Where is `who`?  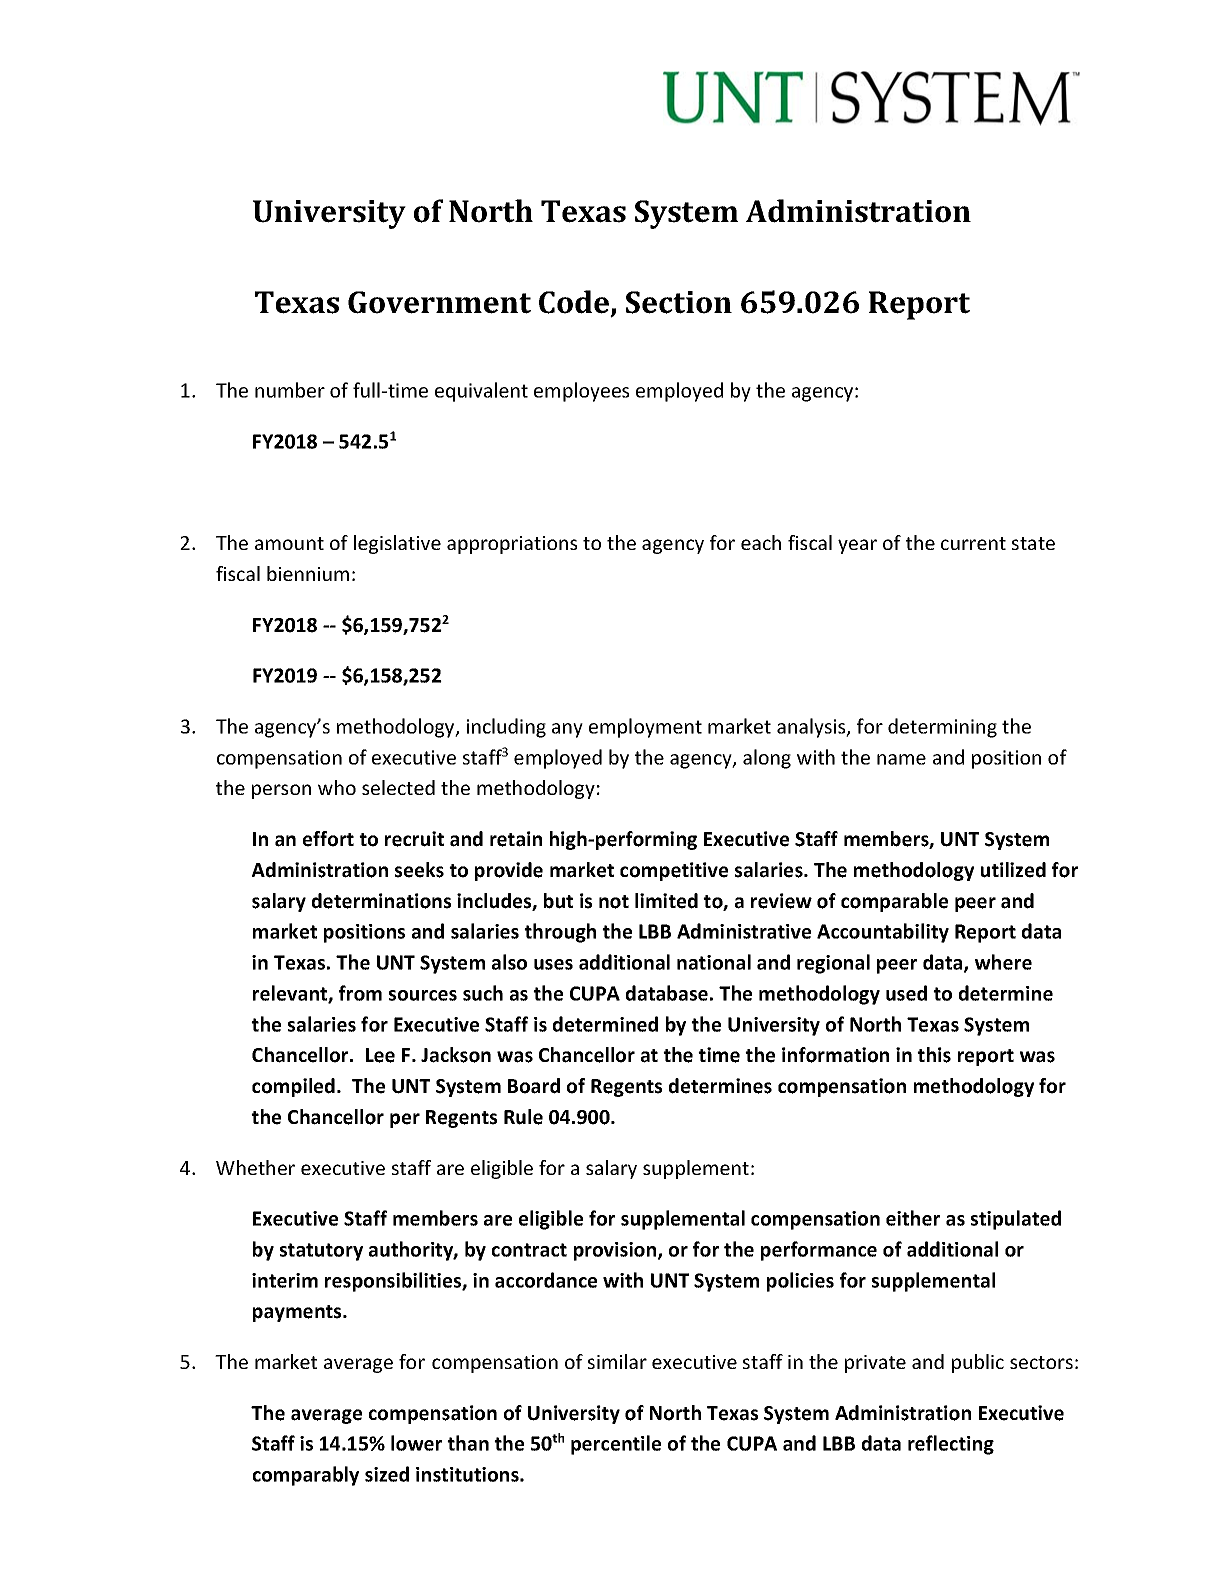 who is located at coordinates (337, 787).
